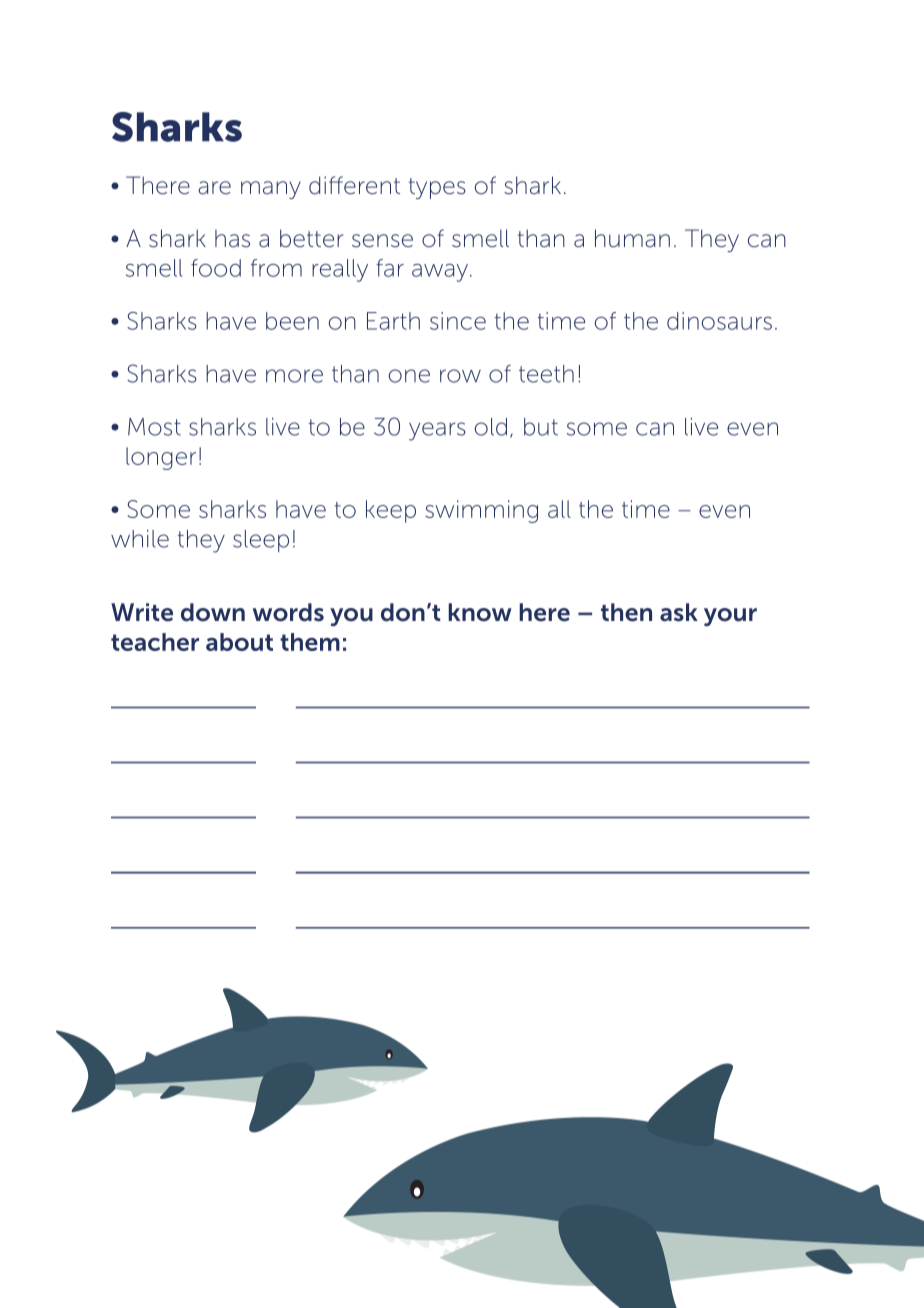 The height and width of the image is (1308, 924). What do you see at coordinates (458, 321) in the image?
I see `since` at bounding box center [458, 321].
